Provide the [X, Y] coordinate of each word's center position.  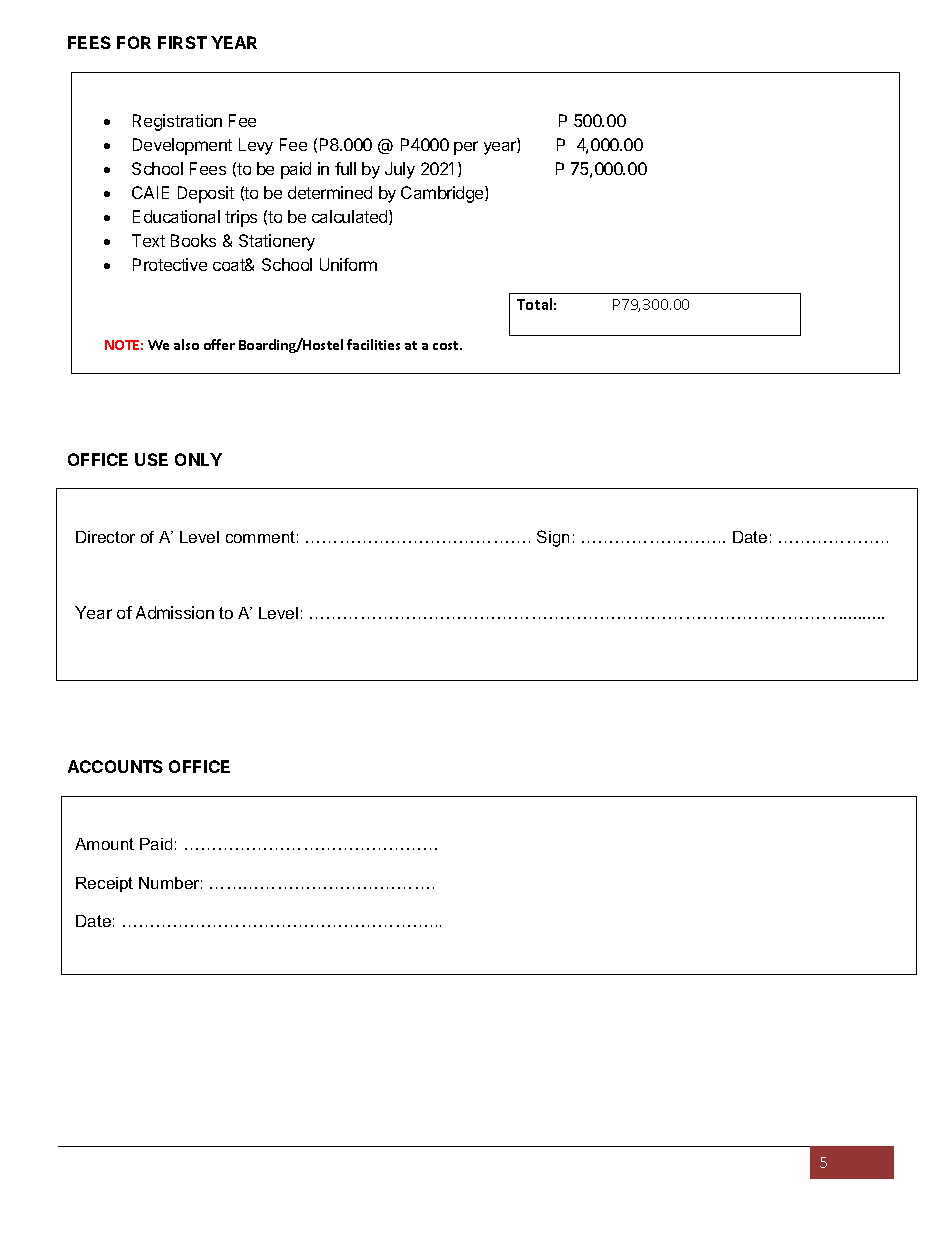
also [186, 344]
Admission [175, 612]
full [345, 168]
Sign [553, 538]
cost [447, 345]
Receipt [104, 884]
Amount [104, 844]
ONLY [198, 459]
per [466, 148]
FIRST [182, 42]
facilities [373, 344]
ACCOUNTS [115, 766]
